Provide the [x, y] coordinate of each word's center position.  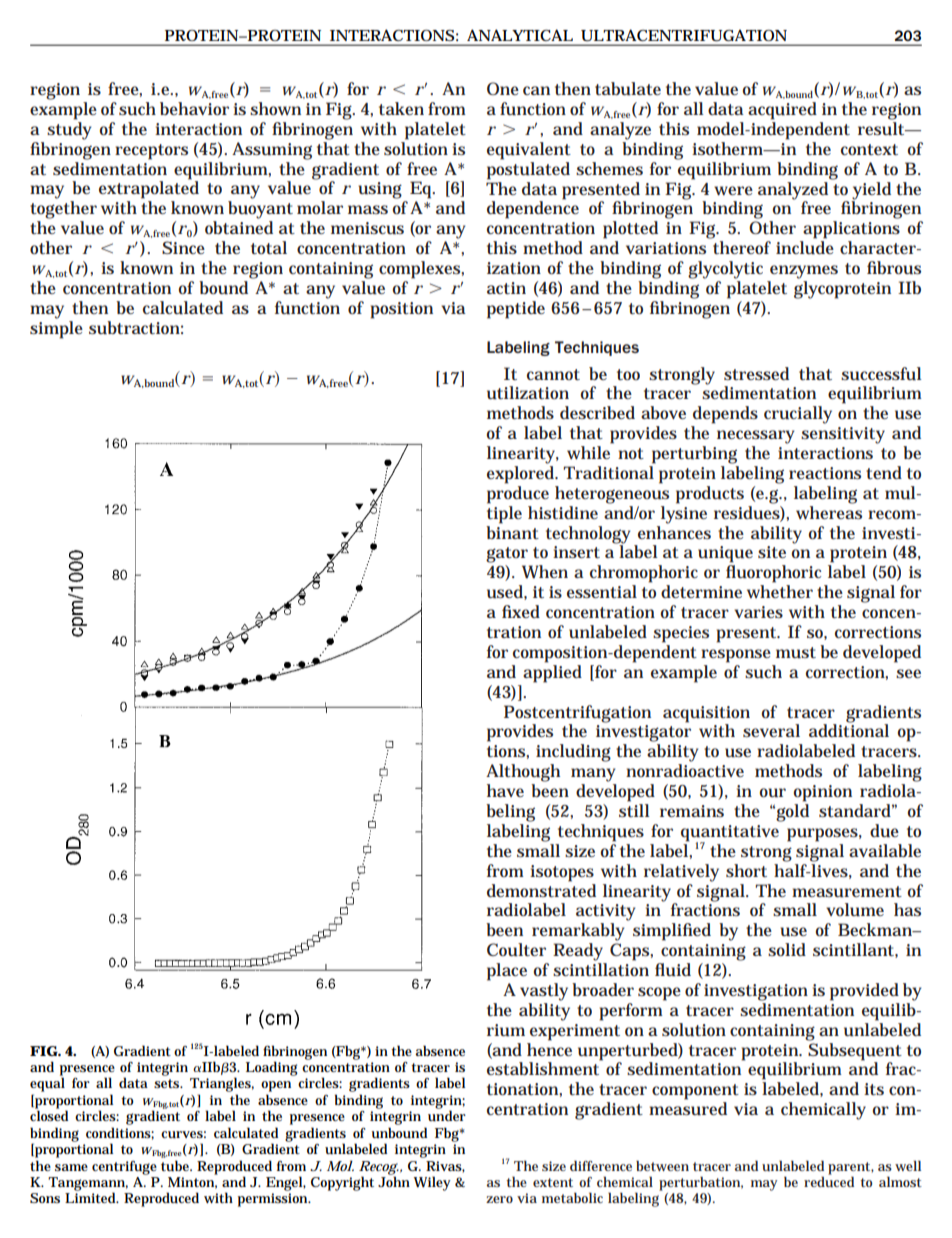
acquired [782, 111]
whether [780, 591]
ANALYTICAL [520, 35]
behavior [194, 108]
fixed [521, 611]
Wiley [432, 1183]
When [545, 572]
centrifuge [124, 1168]
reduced [829, 1180]
